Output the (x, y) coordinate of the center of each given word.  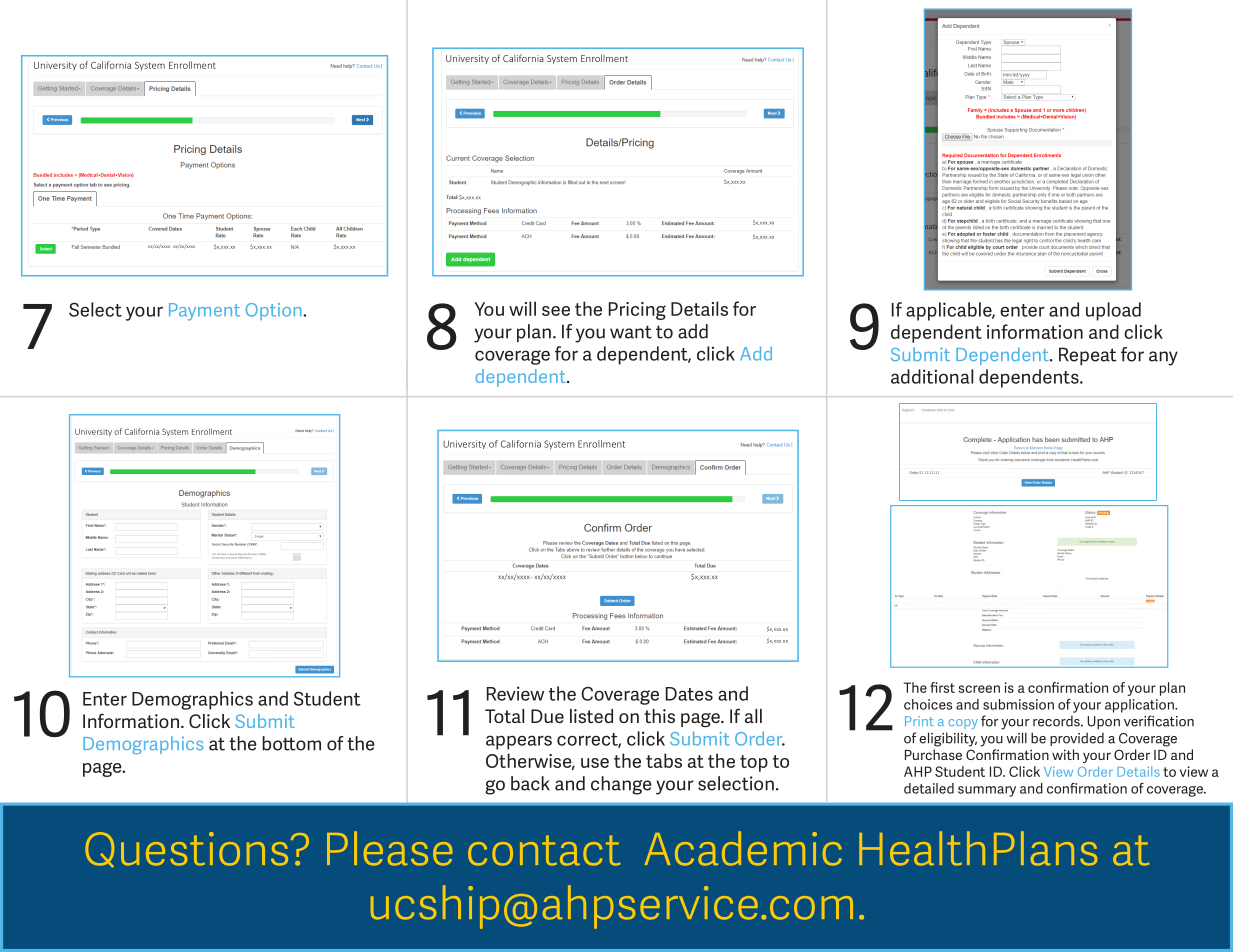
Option (275, 311)
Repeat (1088, 356)
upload (1113, 311)
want (631, 332)
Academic (743, 848)
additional (932, 376)
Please (389, 848)
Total (504, 716)
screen (979, 689)
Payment (204, 312)
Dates (689, 694)
